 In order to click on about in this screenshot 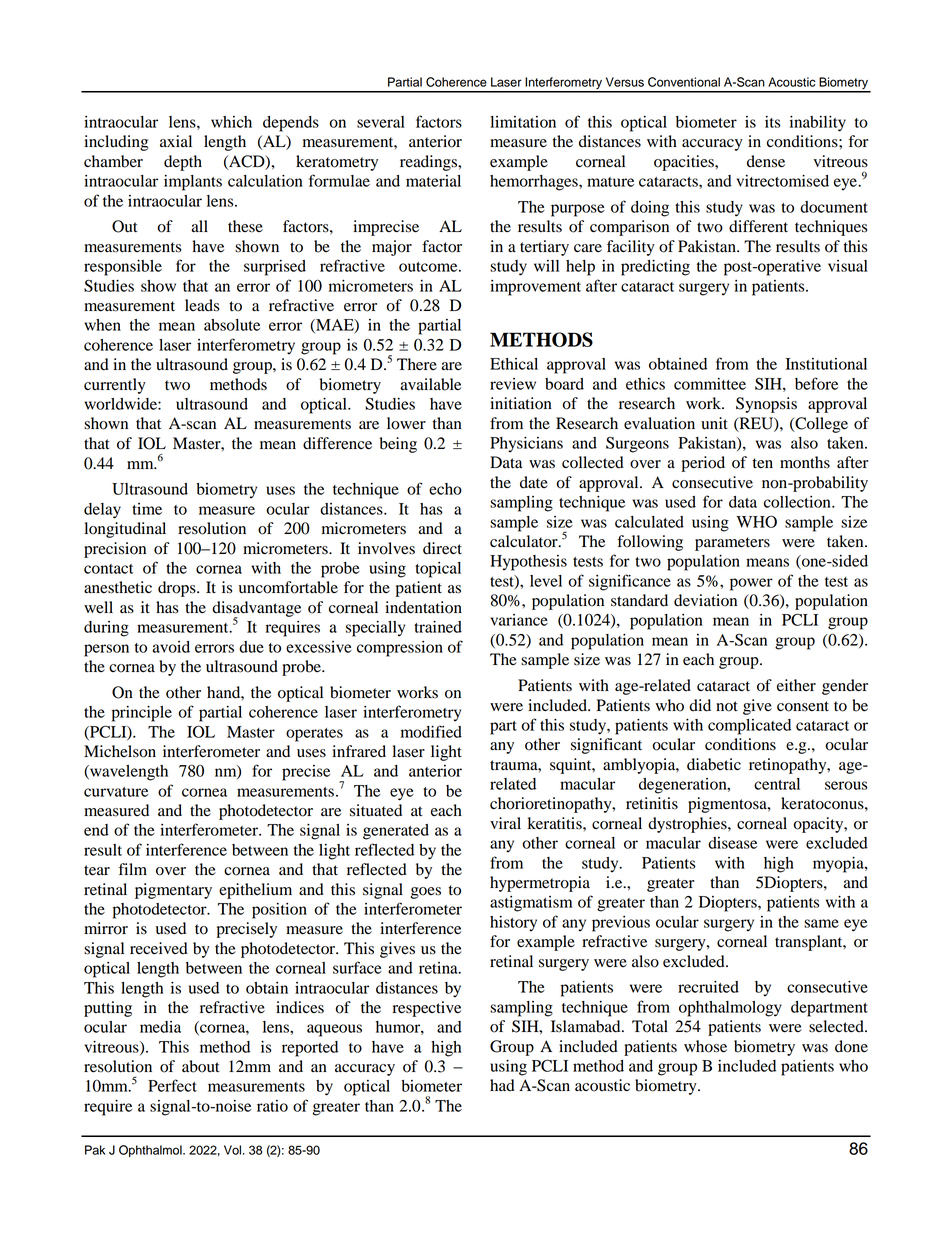, I will do `click(201, 1066)`.
